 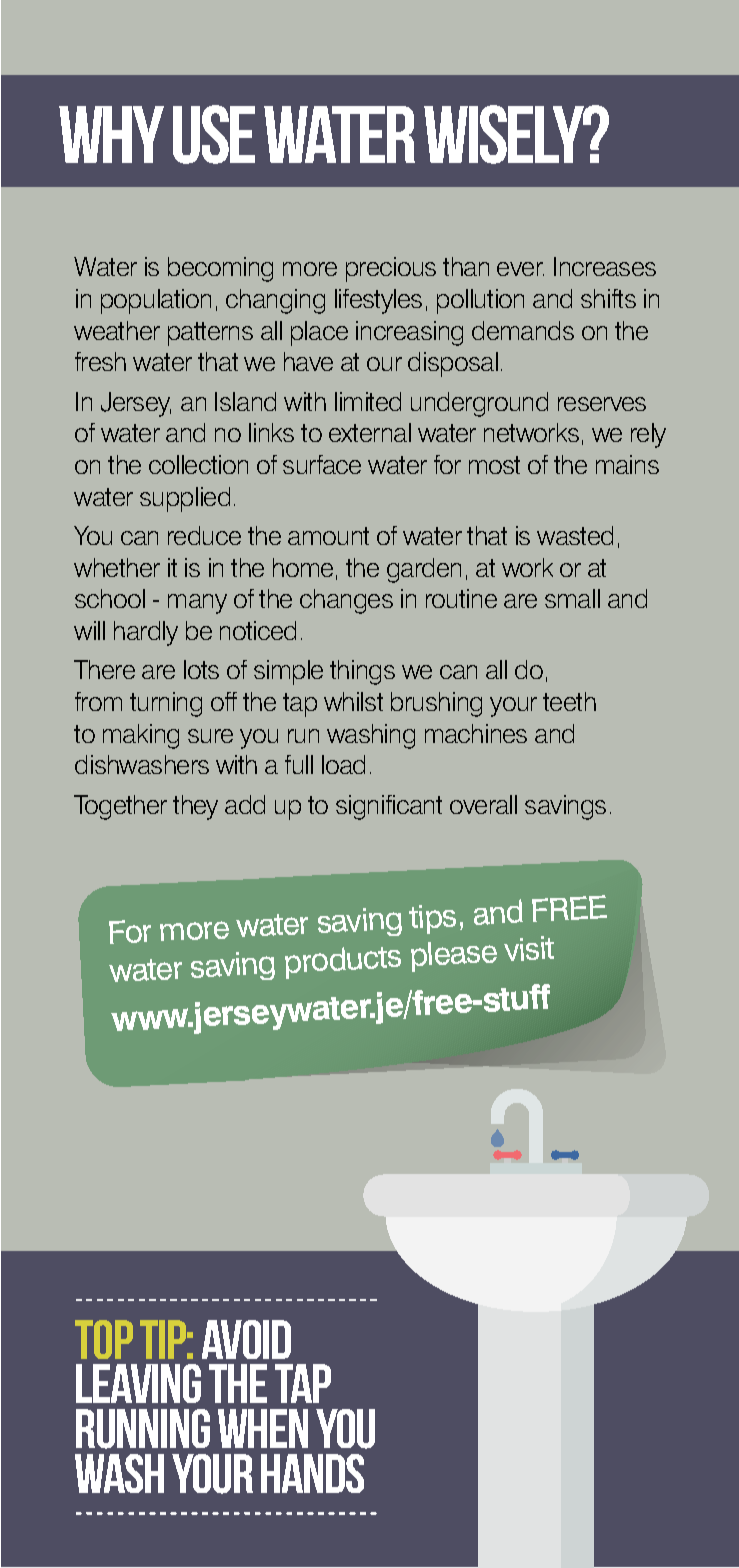 I want to click on WHY, so click(x=111, y=134).
